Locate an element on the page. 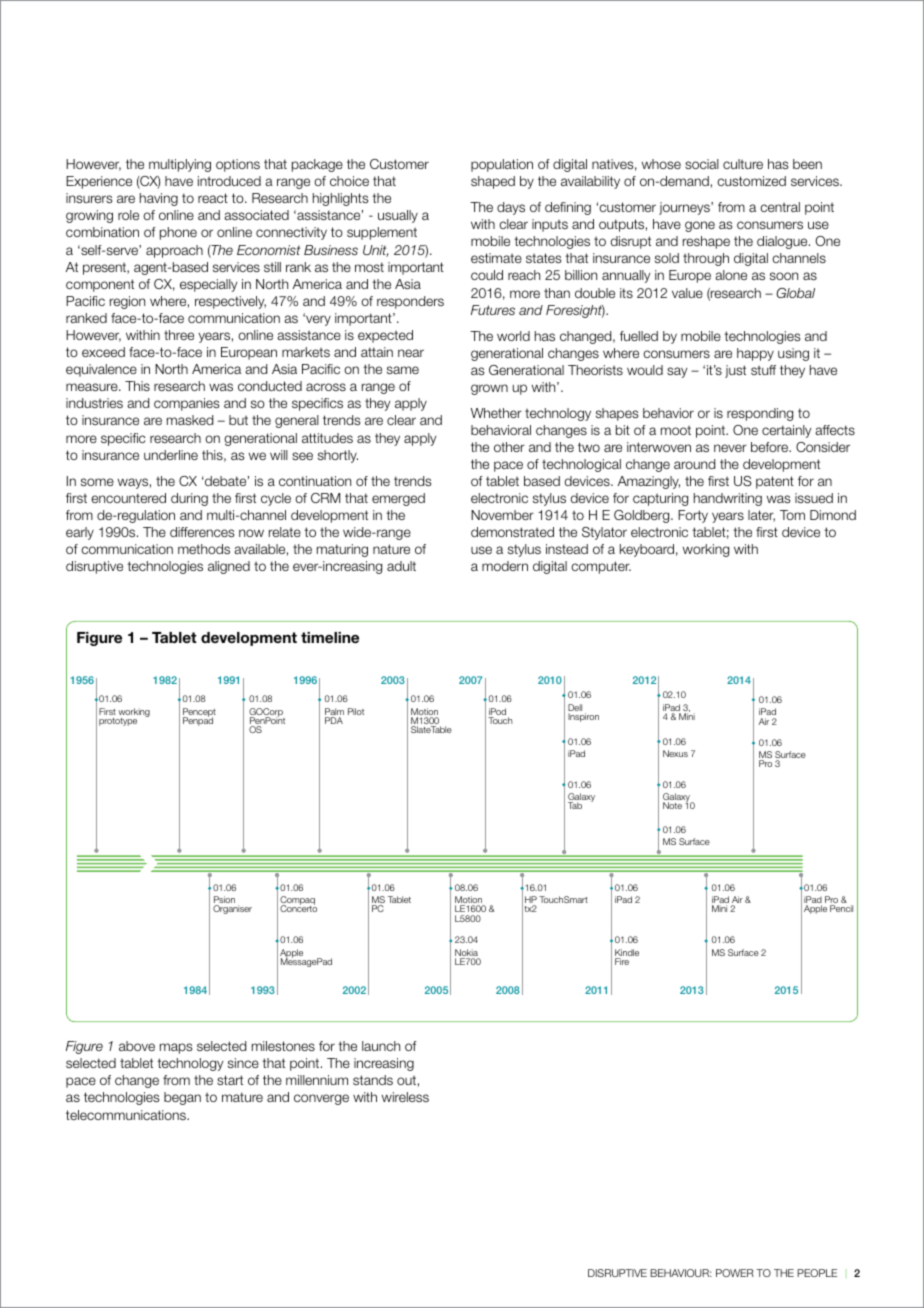 This document has width=924, height=1308. Nexus is located at coordinates (675, 753).
